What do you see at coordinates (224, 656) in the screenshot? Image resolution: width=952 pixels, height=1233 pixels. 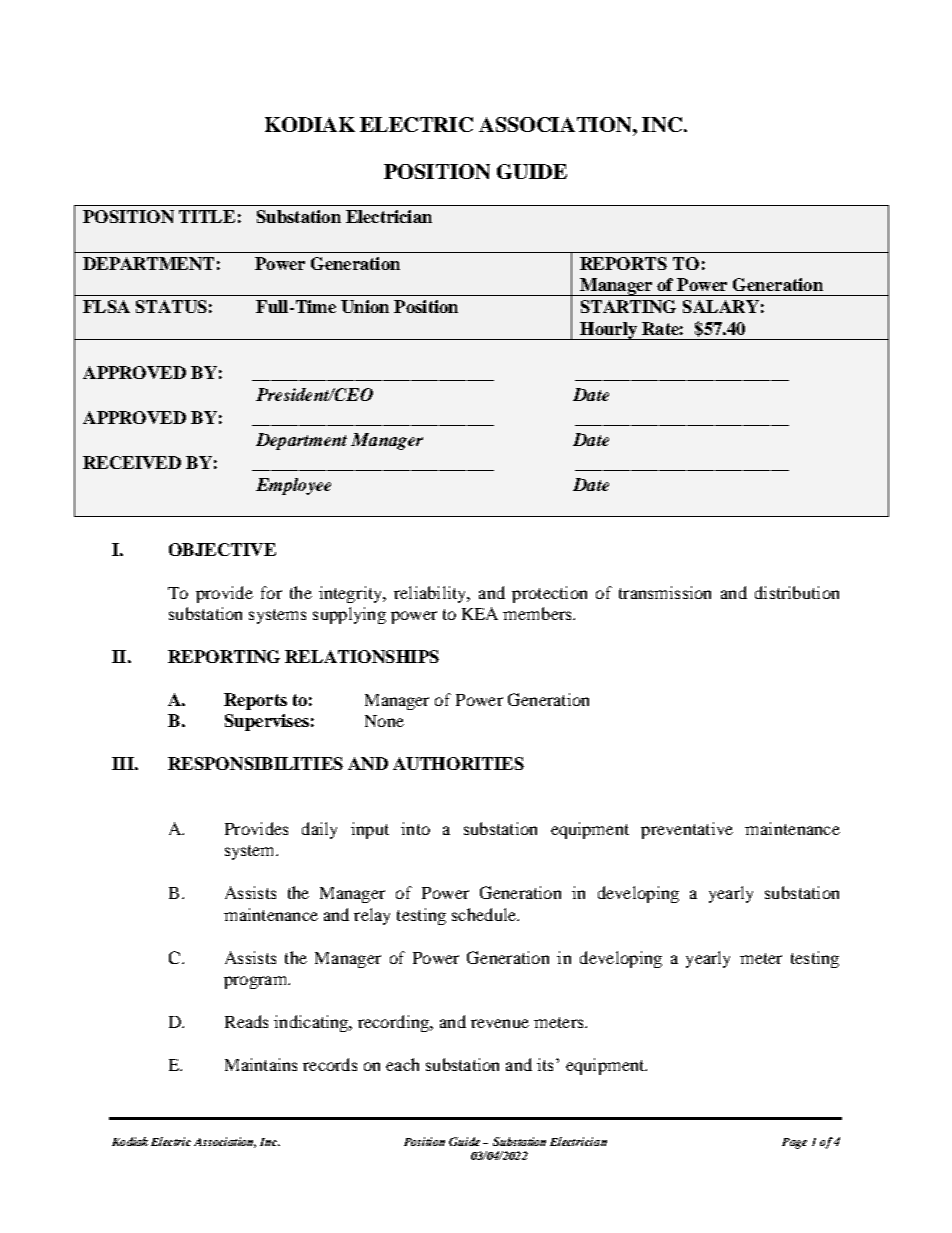 I see `REPORTING` at bounding box center [224, 656].
